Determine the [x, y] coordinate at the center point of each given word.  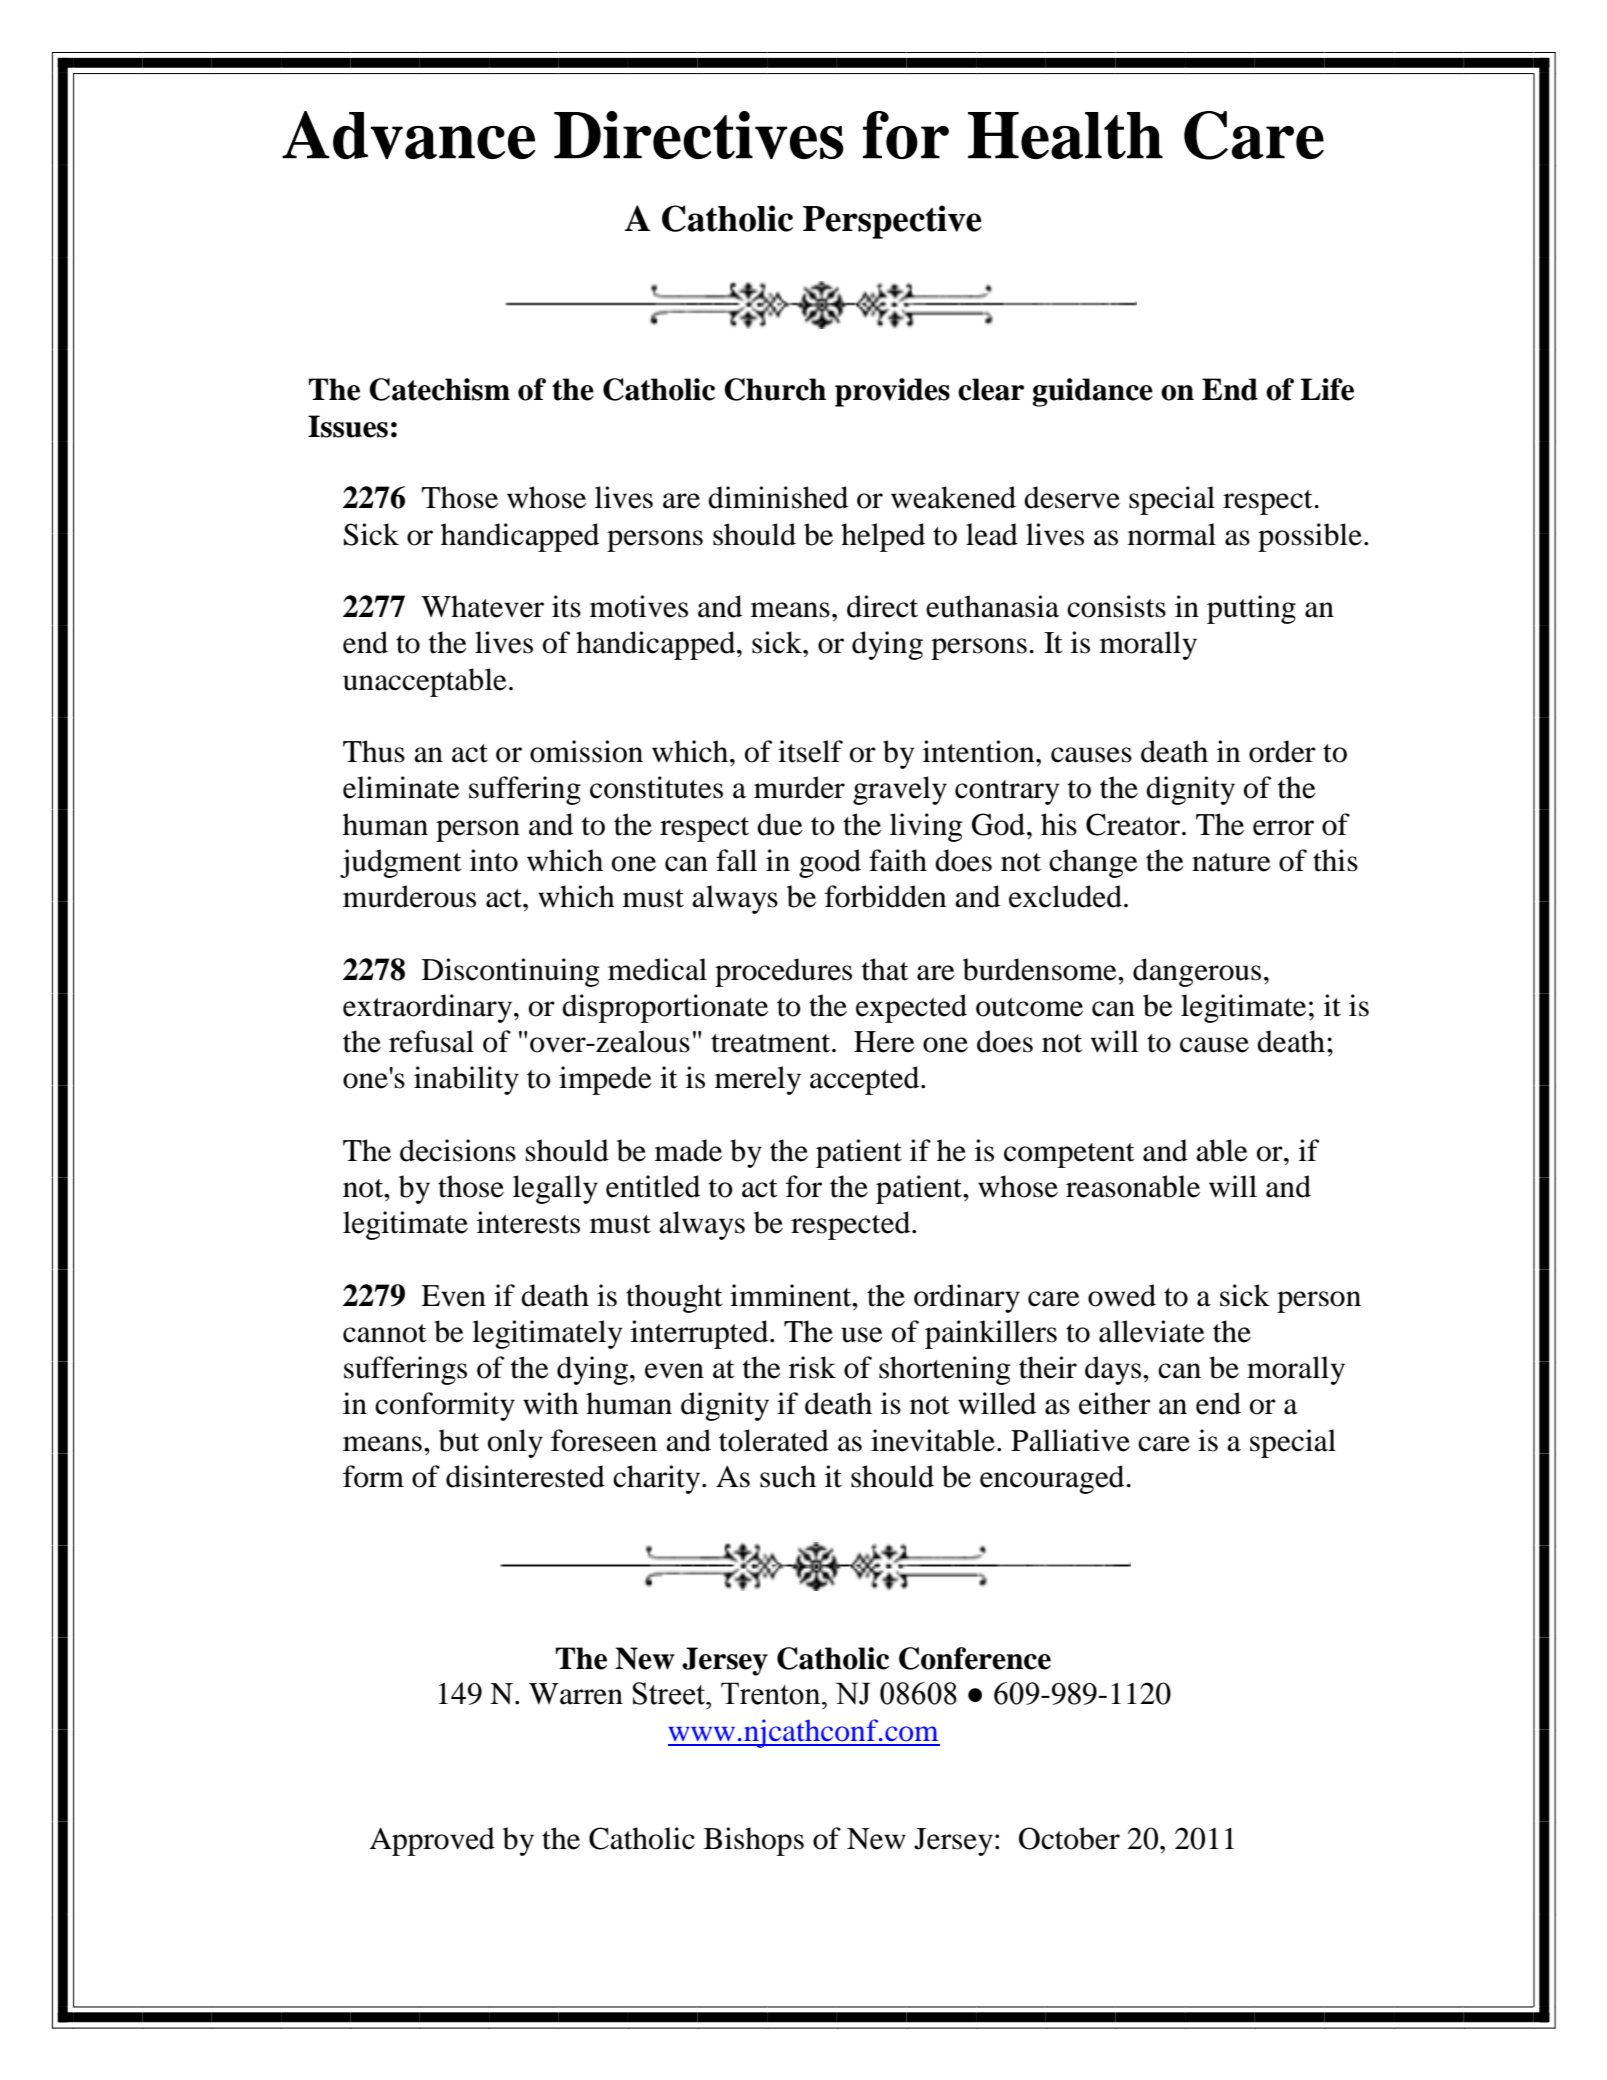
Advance [408, 135]
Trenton [772, 1693]
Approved [432, 1841]
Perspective [892, 222]
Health [1065, 135]
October [1069, 1838]
